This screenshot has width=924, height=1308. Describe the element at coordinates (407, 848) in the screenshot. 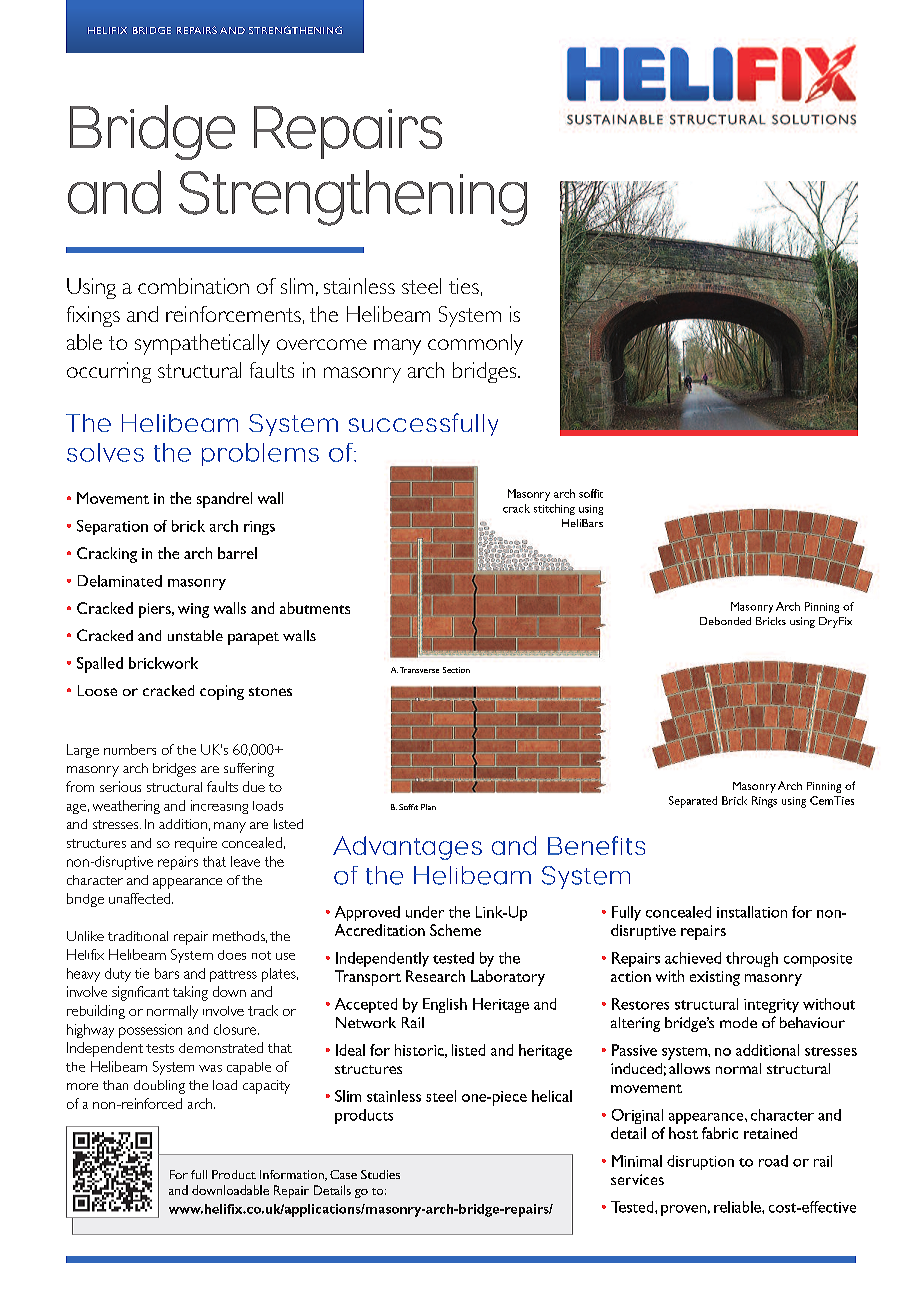

I see `Advantages` at that location.
